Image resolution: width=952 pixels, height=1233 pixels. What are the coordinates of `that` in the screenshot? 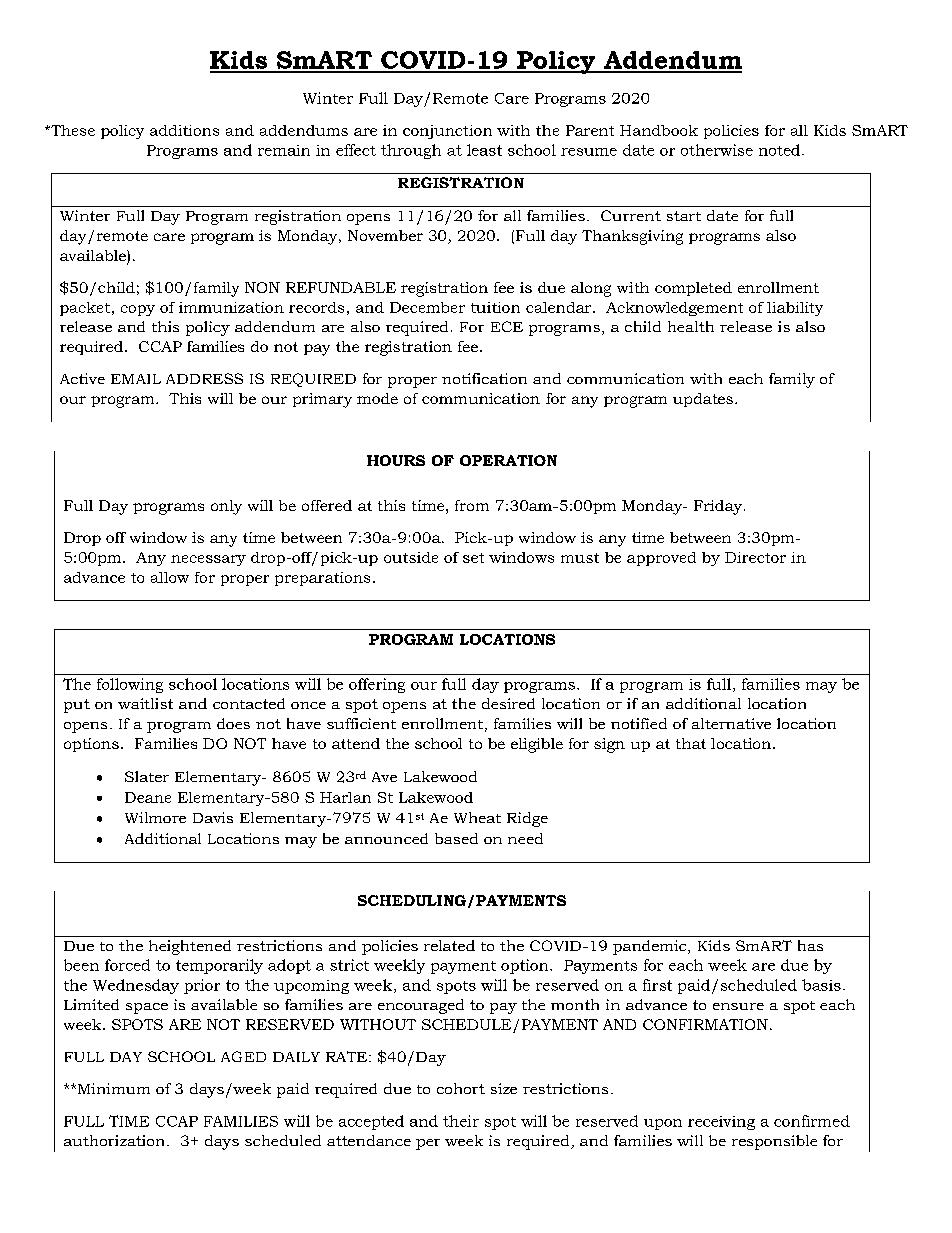 It's located at (691, 743).
